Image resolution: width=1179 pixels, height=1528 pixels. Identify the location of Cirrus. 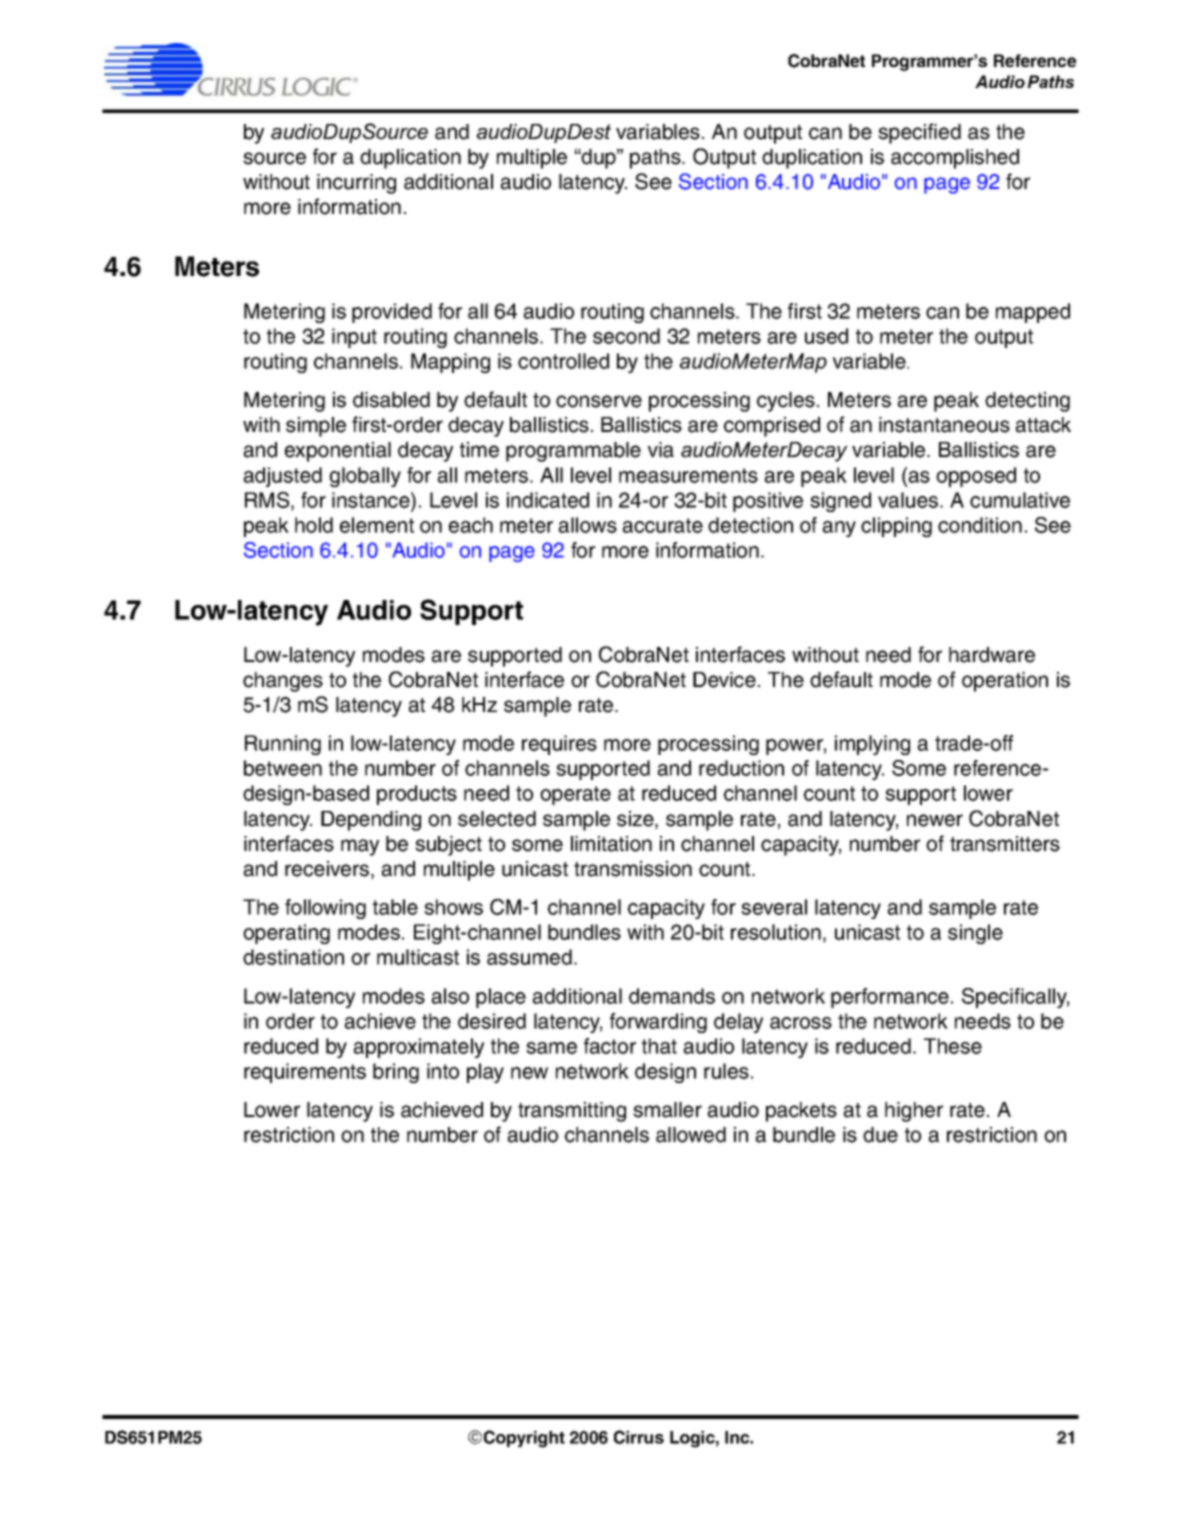
(639, 1437).
